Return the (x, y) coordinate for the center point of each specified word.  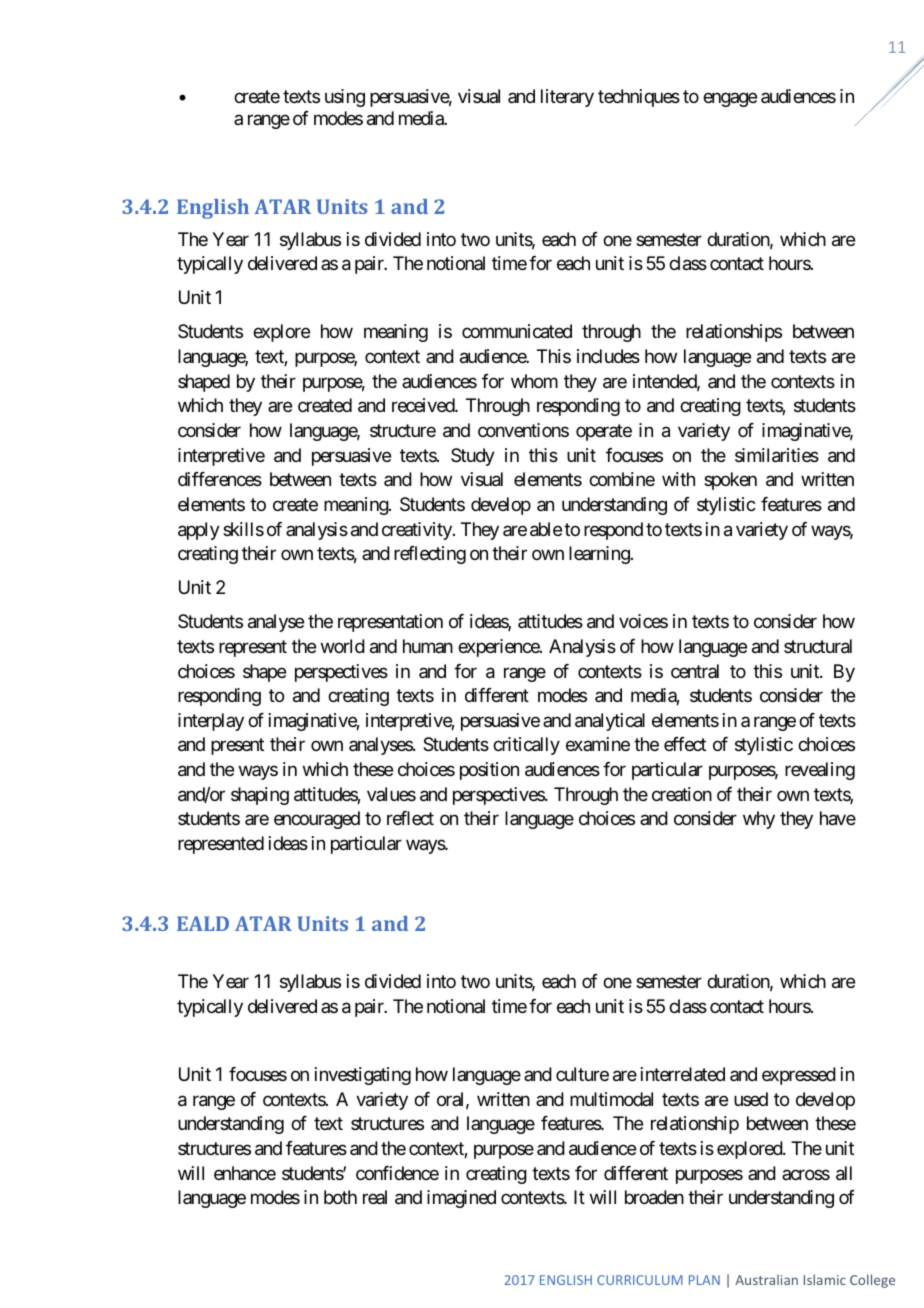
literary (567, 98)
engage (730, 100)
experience (499, 648)
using (345, 98)
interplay (211, 722)
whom (534, 381)
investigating (363, 1076)
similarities (777, 455)
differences (220, 479)
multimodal (611, 1099)
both (340, 1197)
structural (818, 646)
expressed (799, 1076)
